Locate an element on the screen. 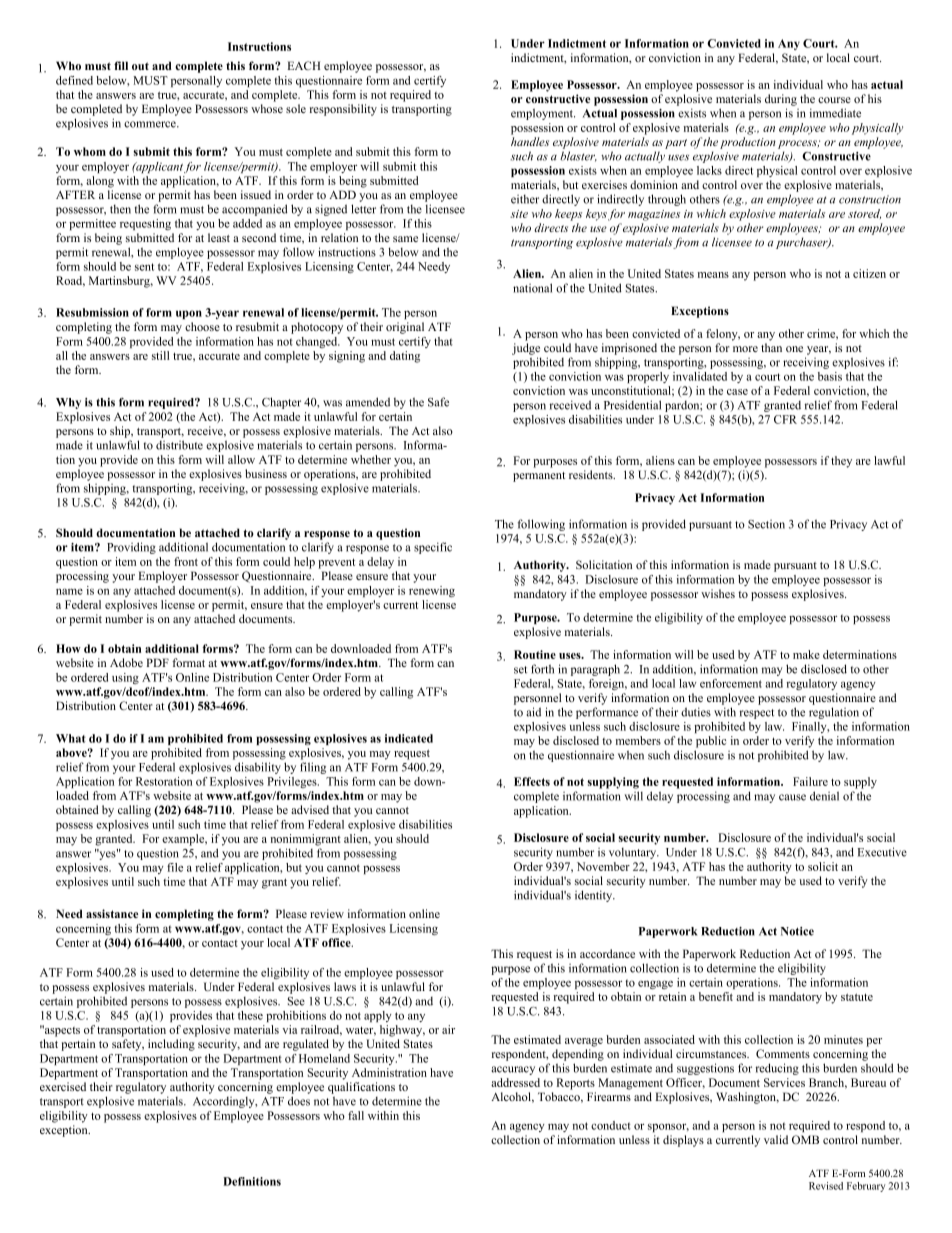 Image resolution: width=952 pixels, height=1233 pixels. make is located at coordinates (806, 654).
